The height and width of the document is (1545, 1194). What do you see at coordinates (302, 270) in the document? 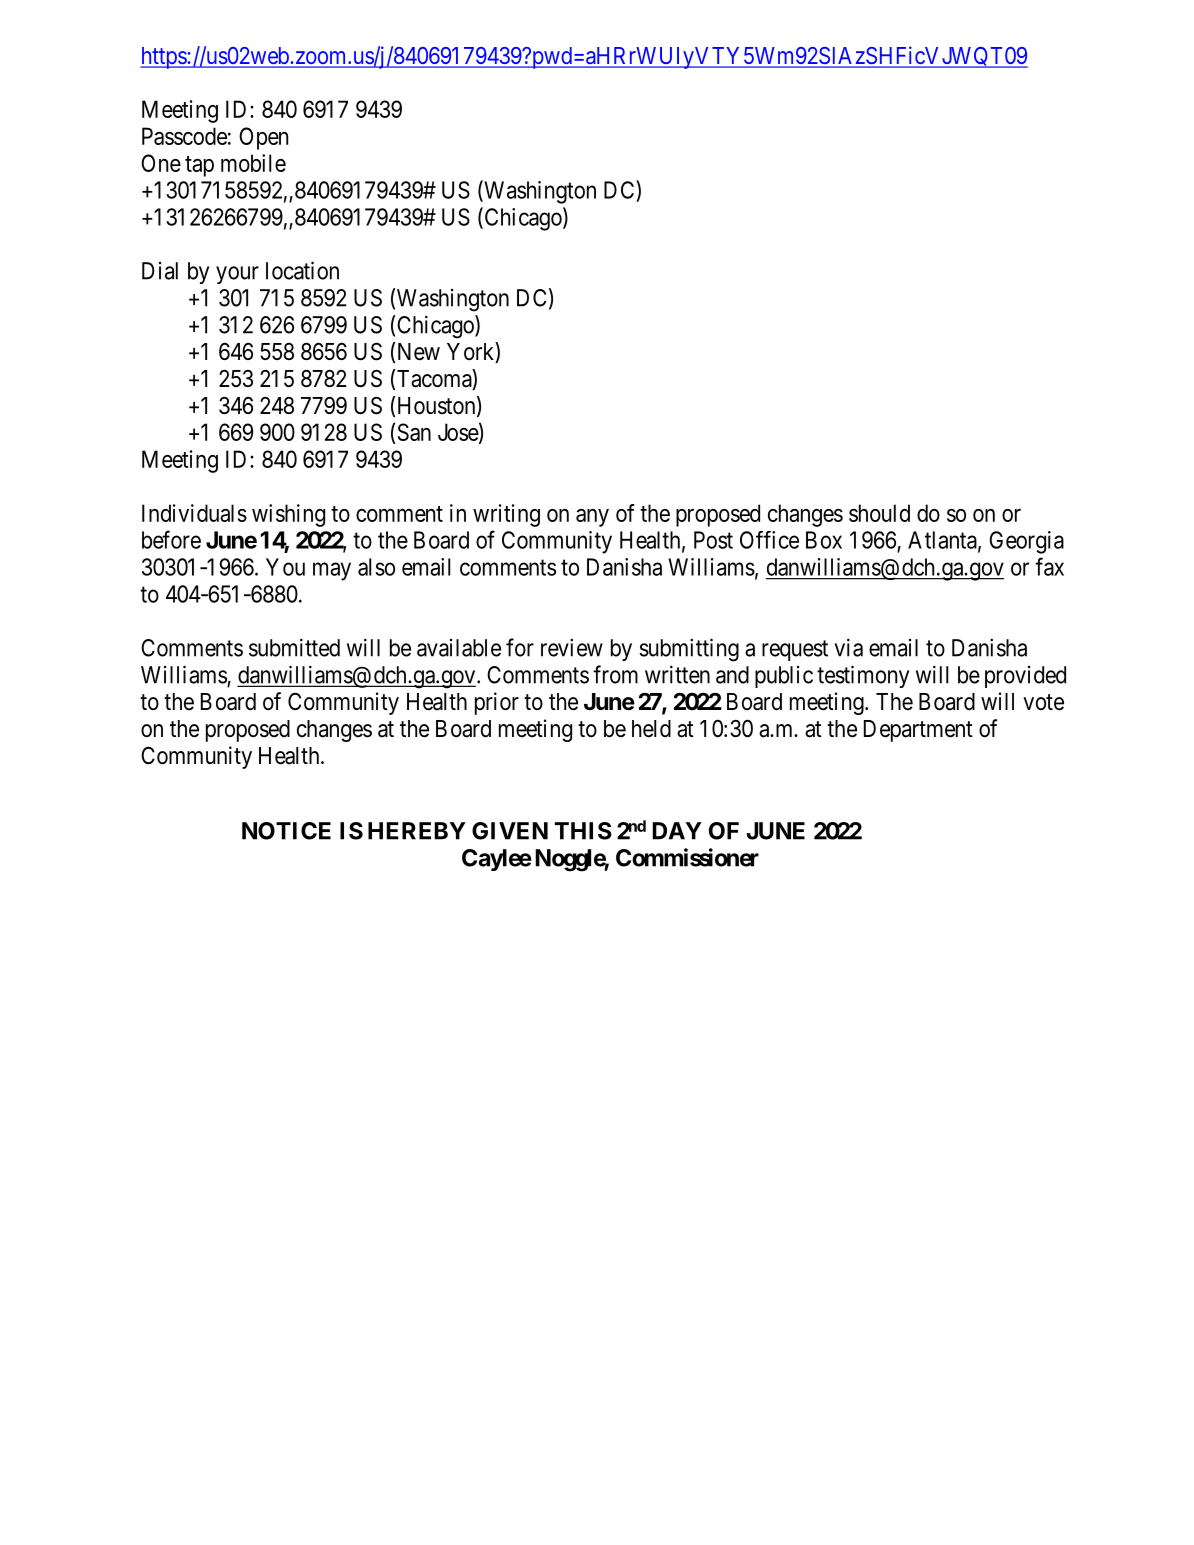
I see `location` at bounding box center [302, 270].
